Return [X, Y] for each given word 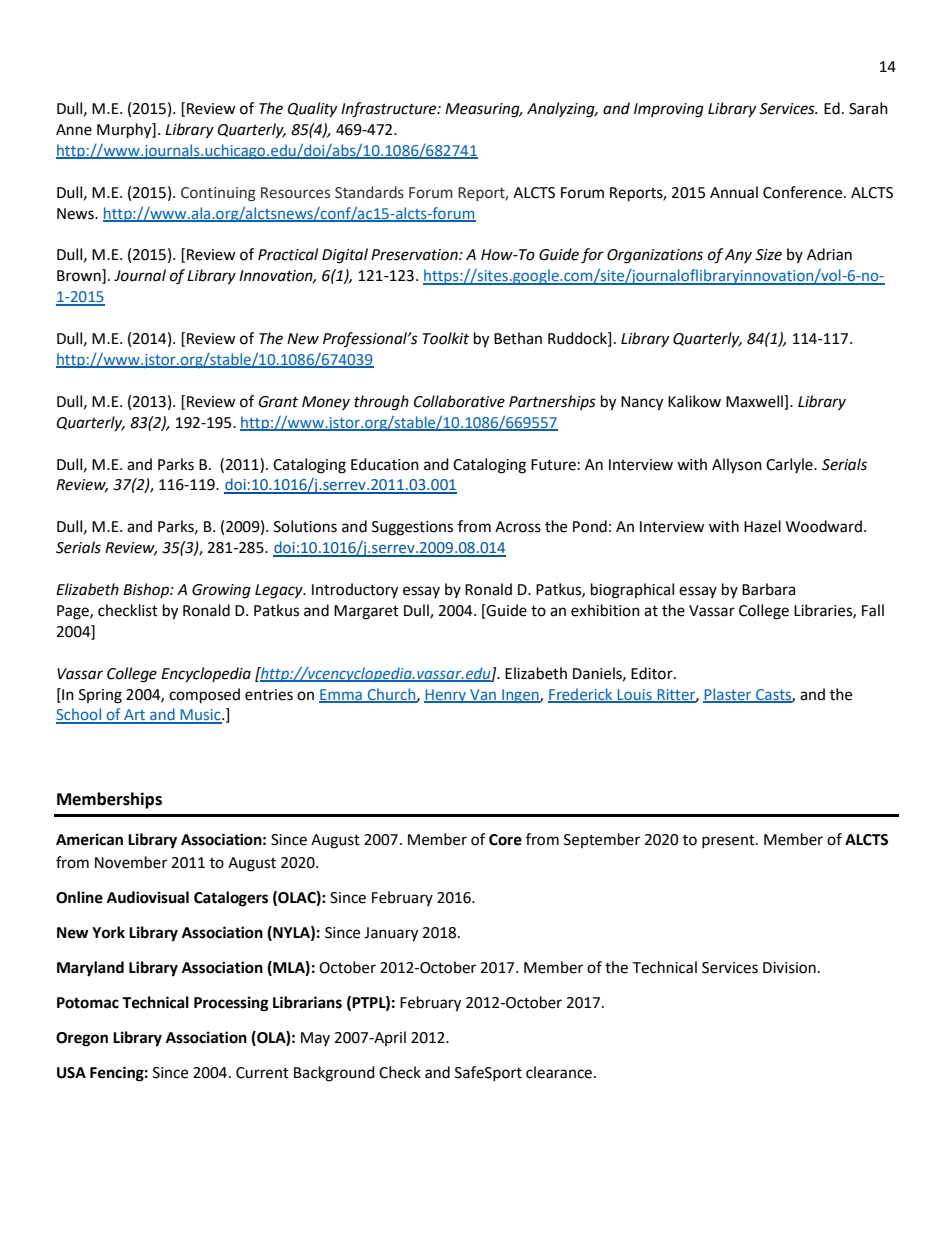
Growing [221, 591]
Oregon [82, 1039]
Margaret [366, 612]
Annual [734, 192]
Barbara [768, 589]
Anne [74, 130]
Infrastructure [390, 110]
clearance [559, 1072]
